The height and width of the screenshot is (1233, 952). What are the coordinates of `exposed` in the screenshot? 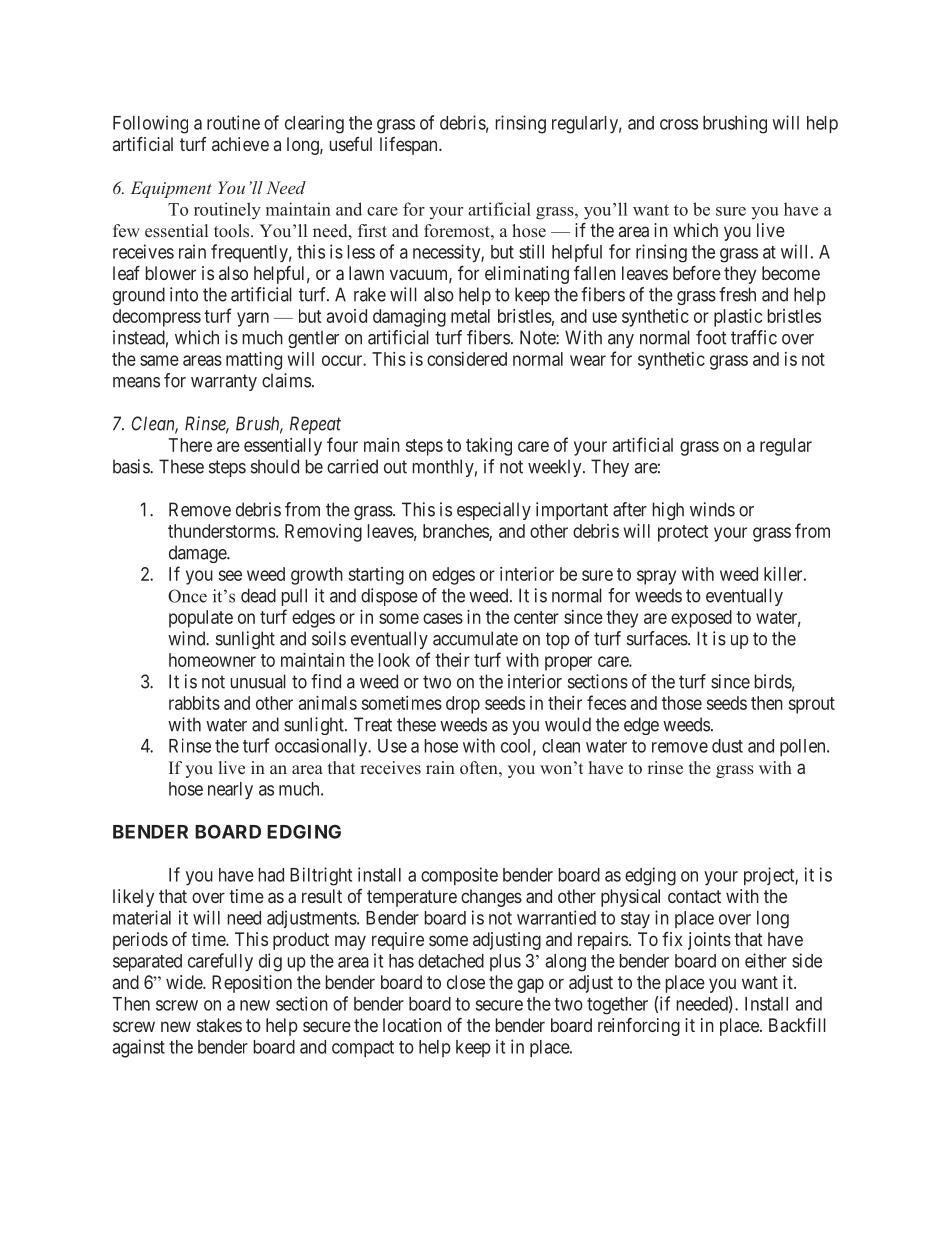 It's located at (701, 619).
